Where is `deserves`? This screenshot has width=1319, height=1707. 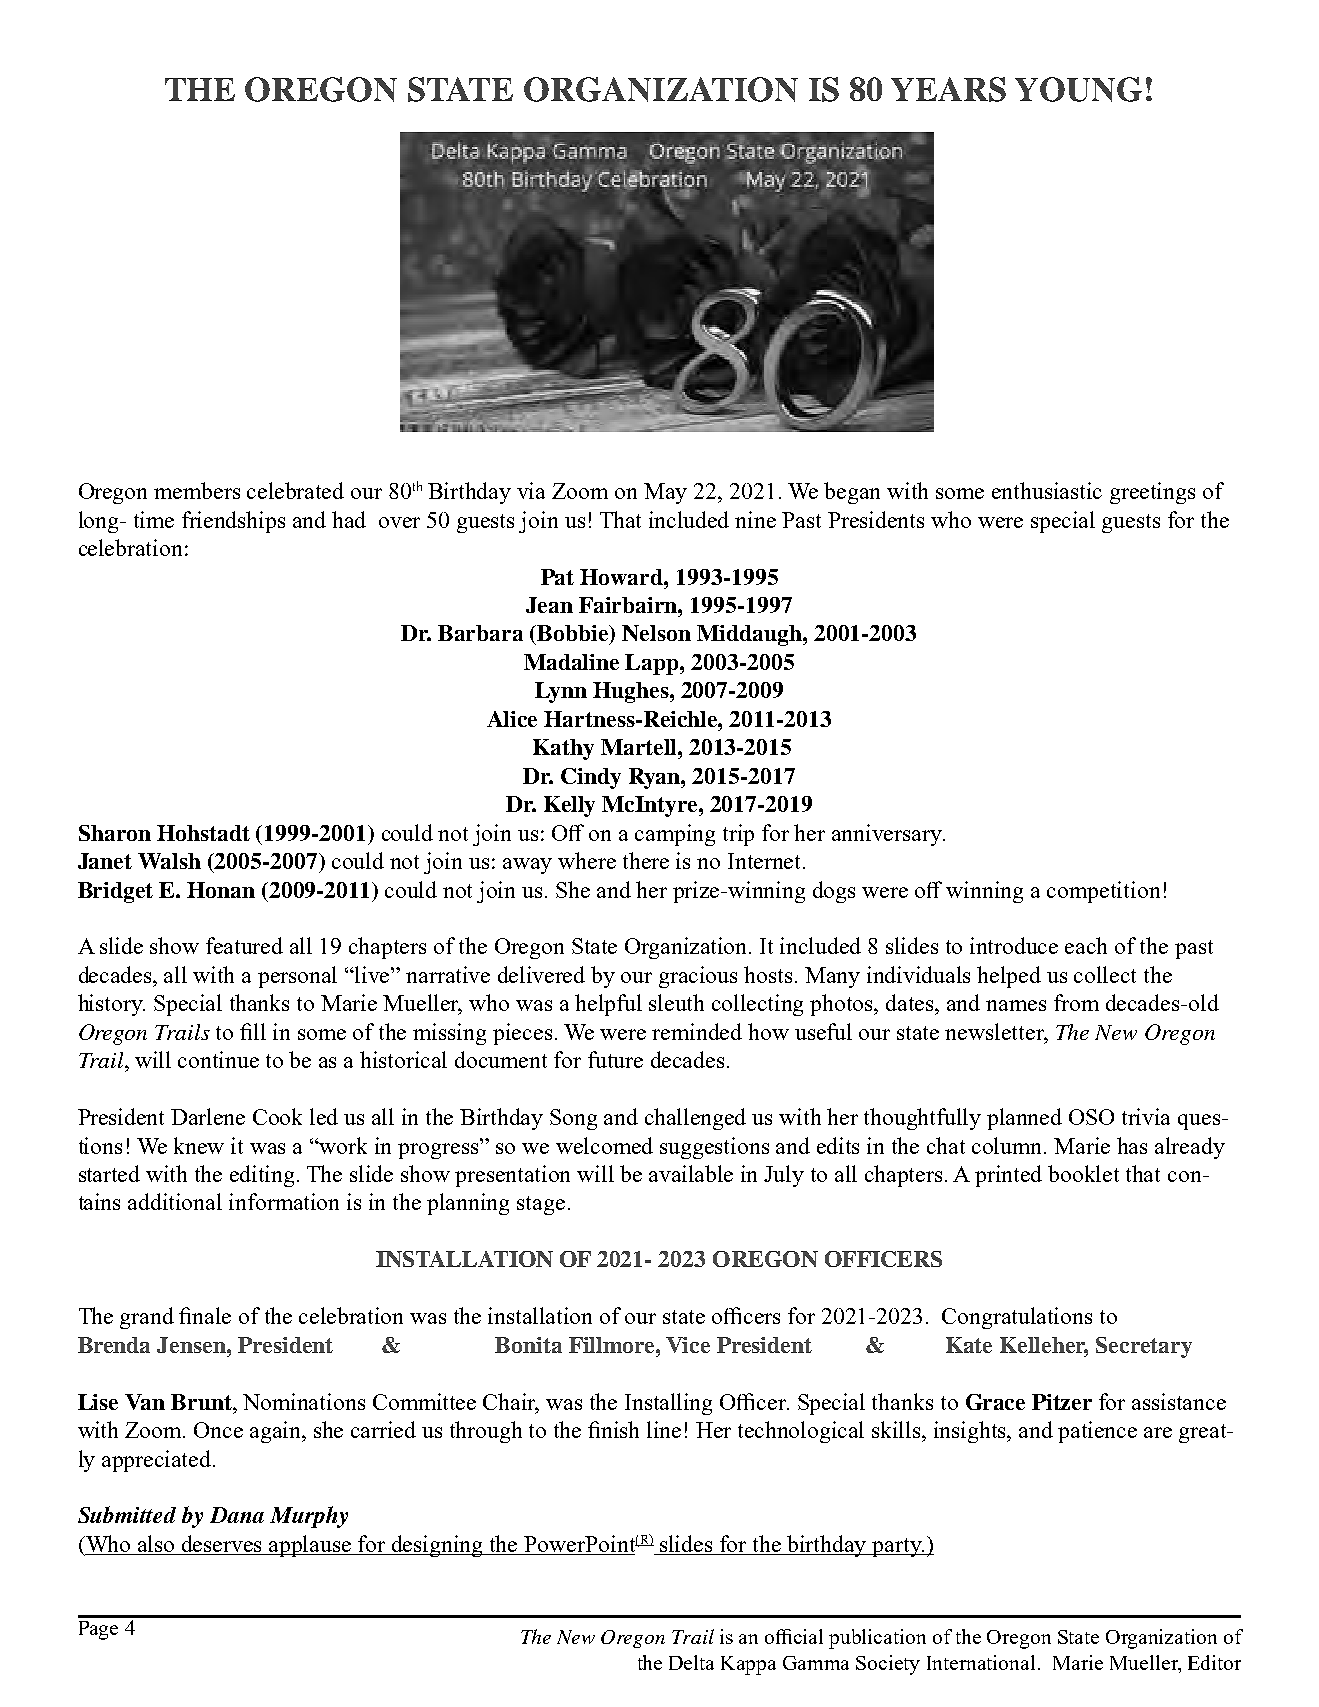 deserves is located at coordinates (222, 1545).
